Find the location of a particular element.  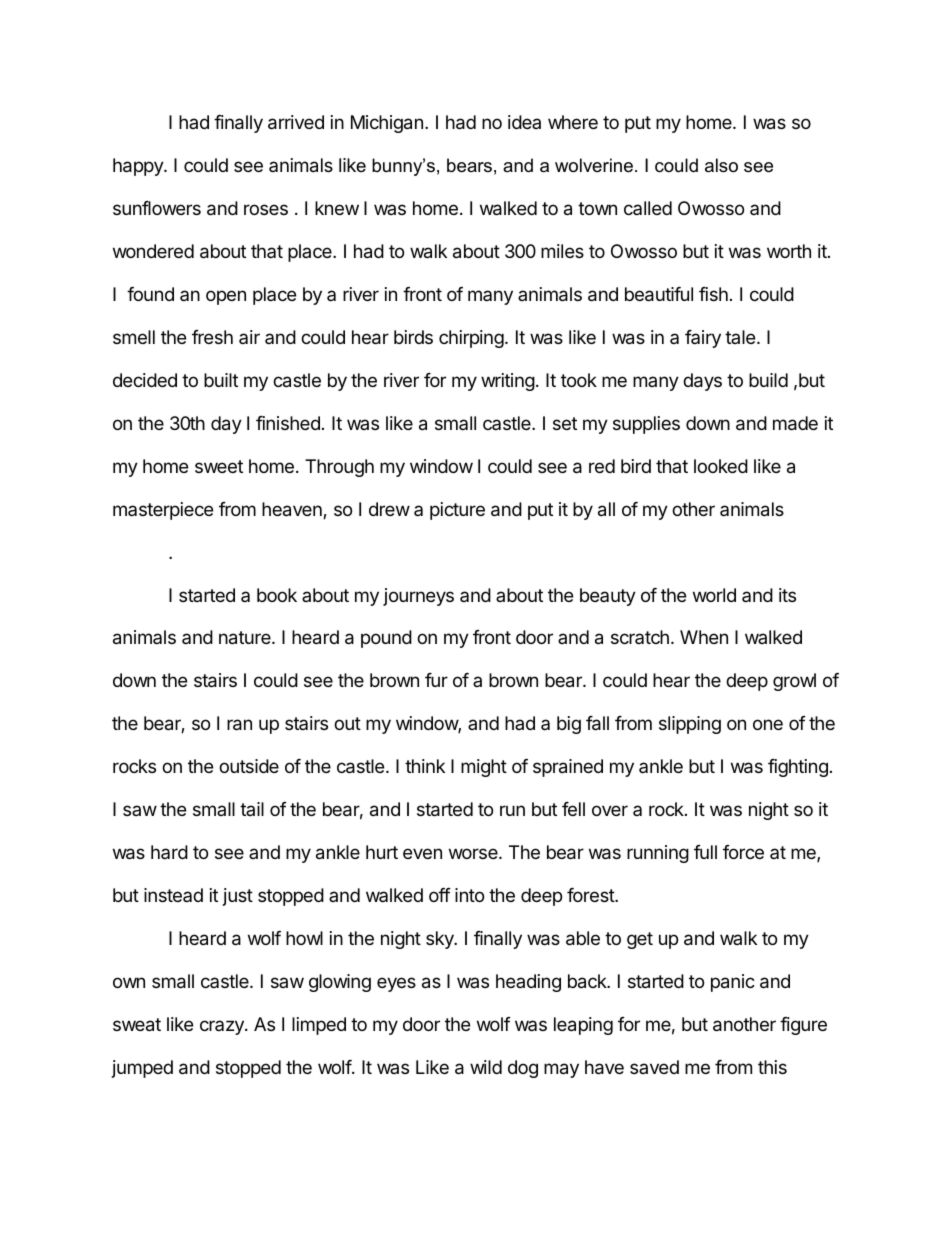

idea is located at coordinates (524, 122).
